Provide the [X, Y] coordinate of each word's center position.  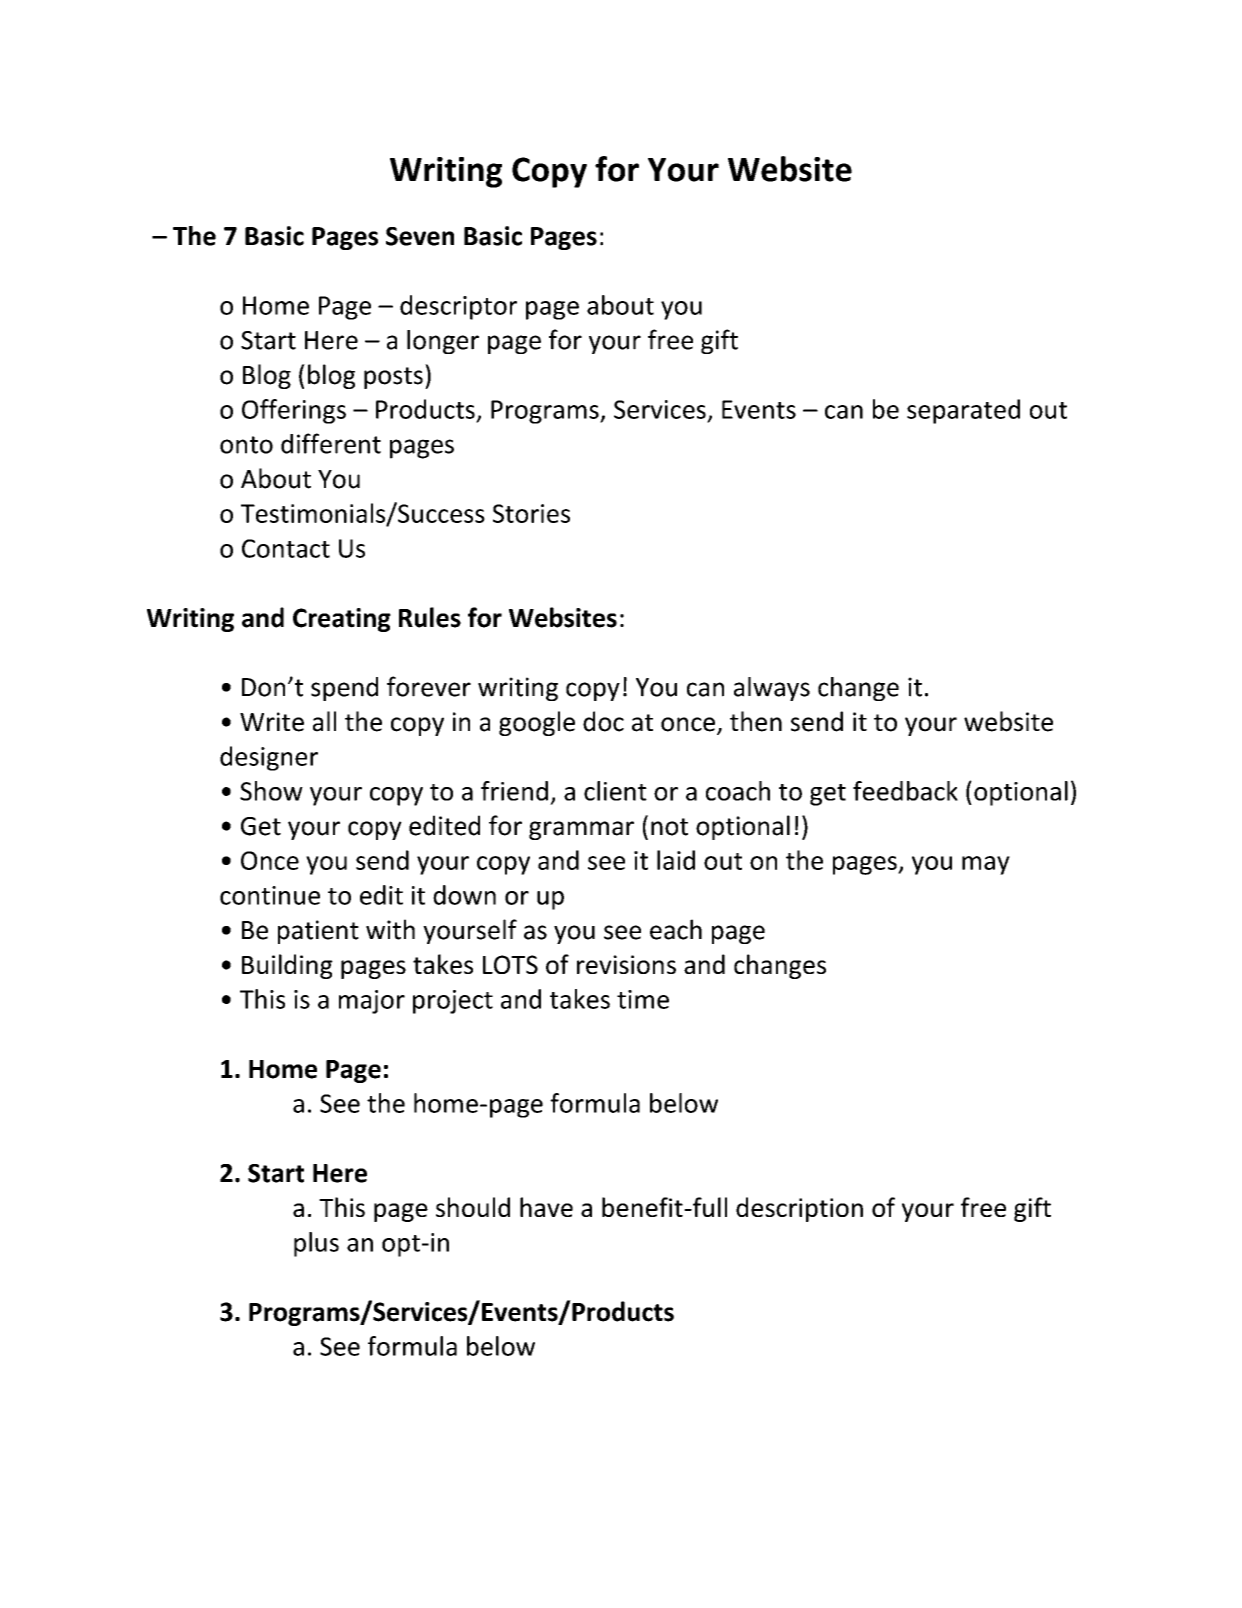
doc [603, 721]
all [324, 721]
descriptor [458, 307]
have [546, 1207]
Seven [420, 236]
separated [963, 411]
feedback [905, 791]
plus [316, 1244]
